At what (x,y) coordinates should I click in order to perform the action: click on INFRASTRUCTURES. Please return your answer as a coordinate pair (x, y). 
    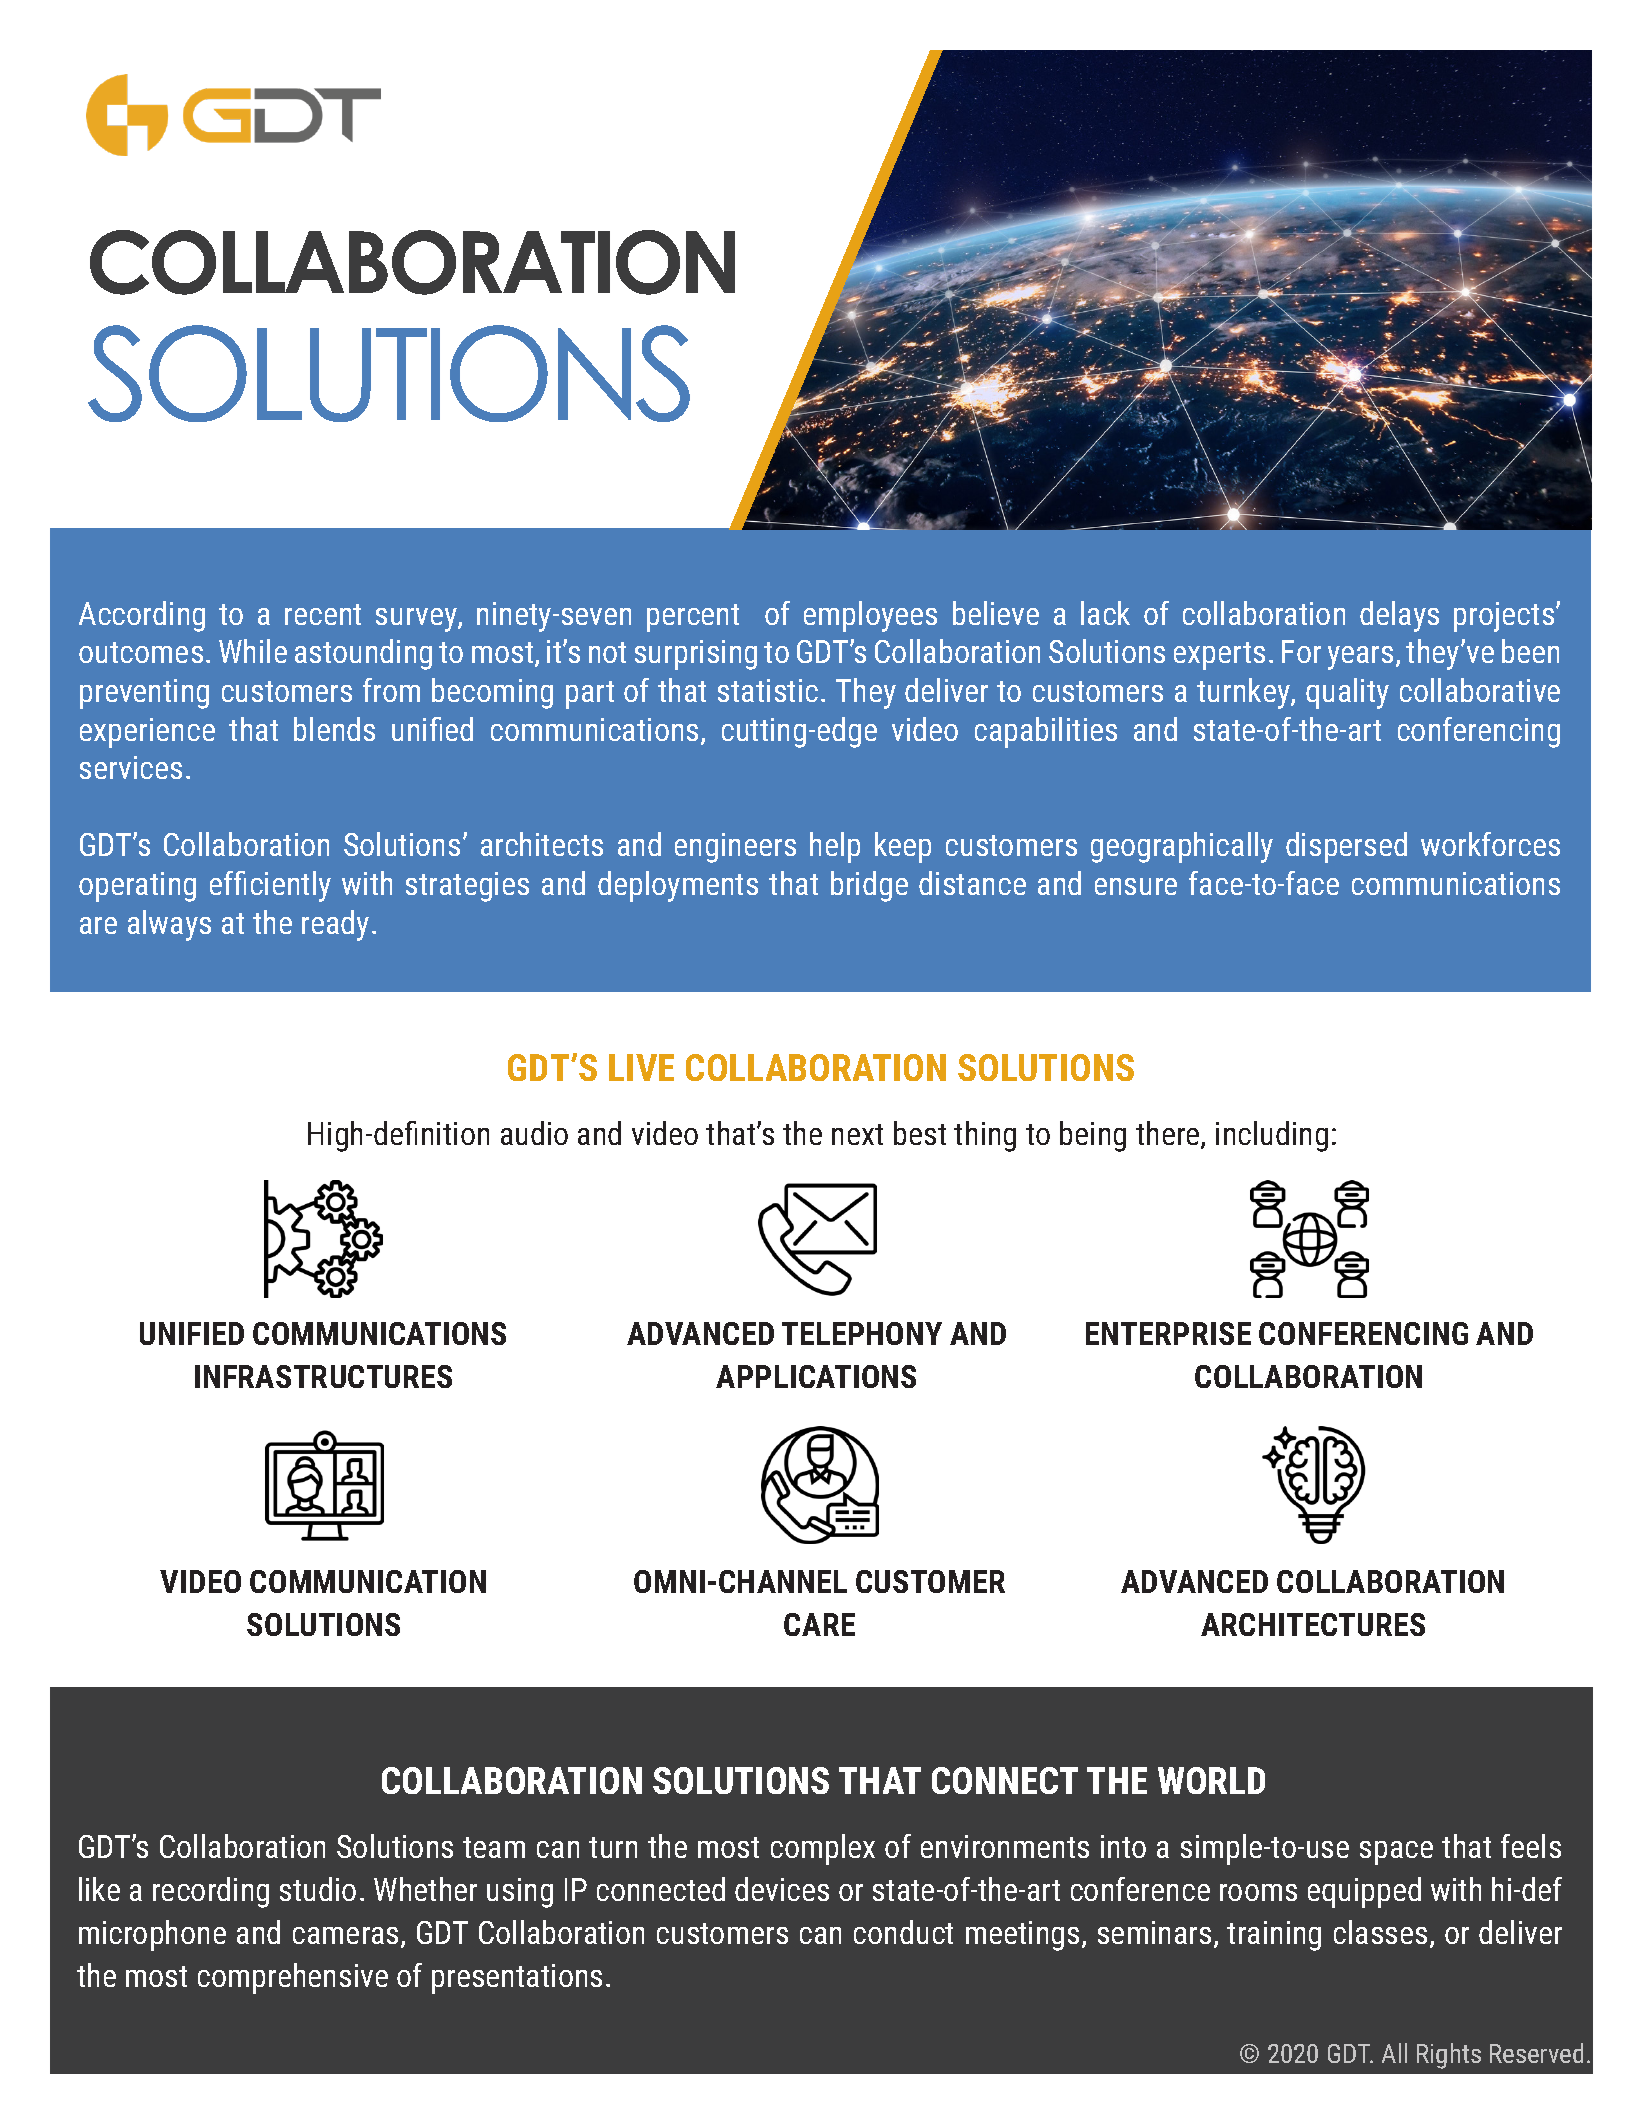
    Looking at the image, I should click on (323, 1376).
